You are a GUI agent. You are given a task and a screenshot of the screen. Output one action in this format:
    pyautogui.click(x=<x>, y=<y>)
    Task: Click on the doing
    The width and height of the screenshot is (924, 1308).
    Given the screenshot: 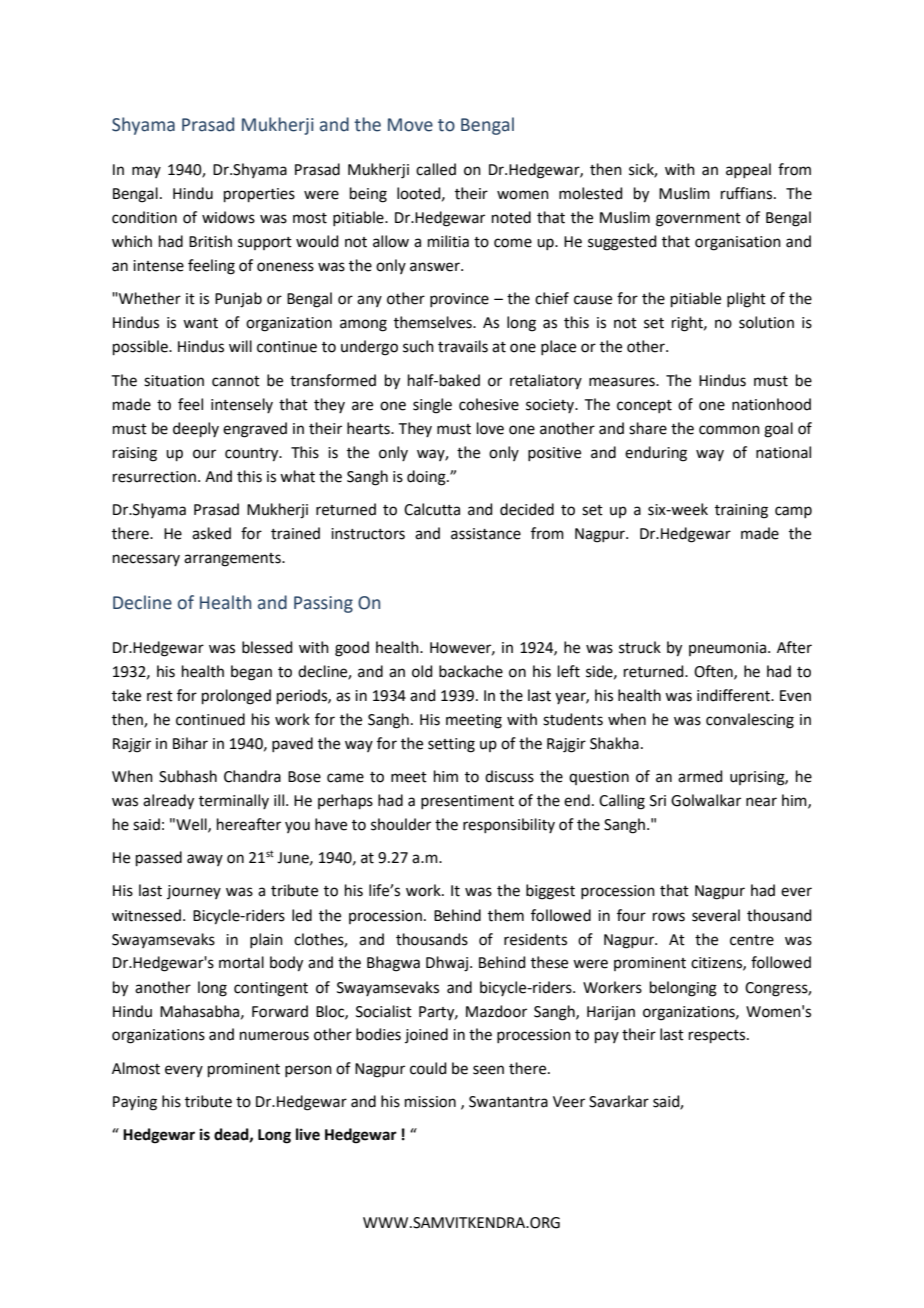 What is the action you would take?
    pyautogui.click(x=427, y=478)
